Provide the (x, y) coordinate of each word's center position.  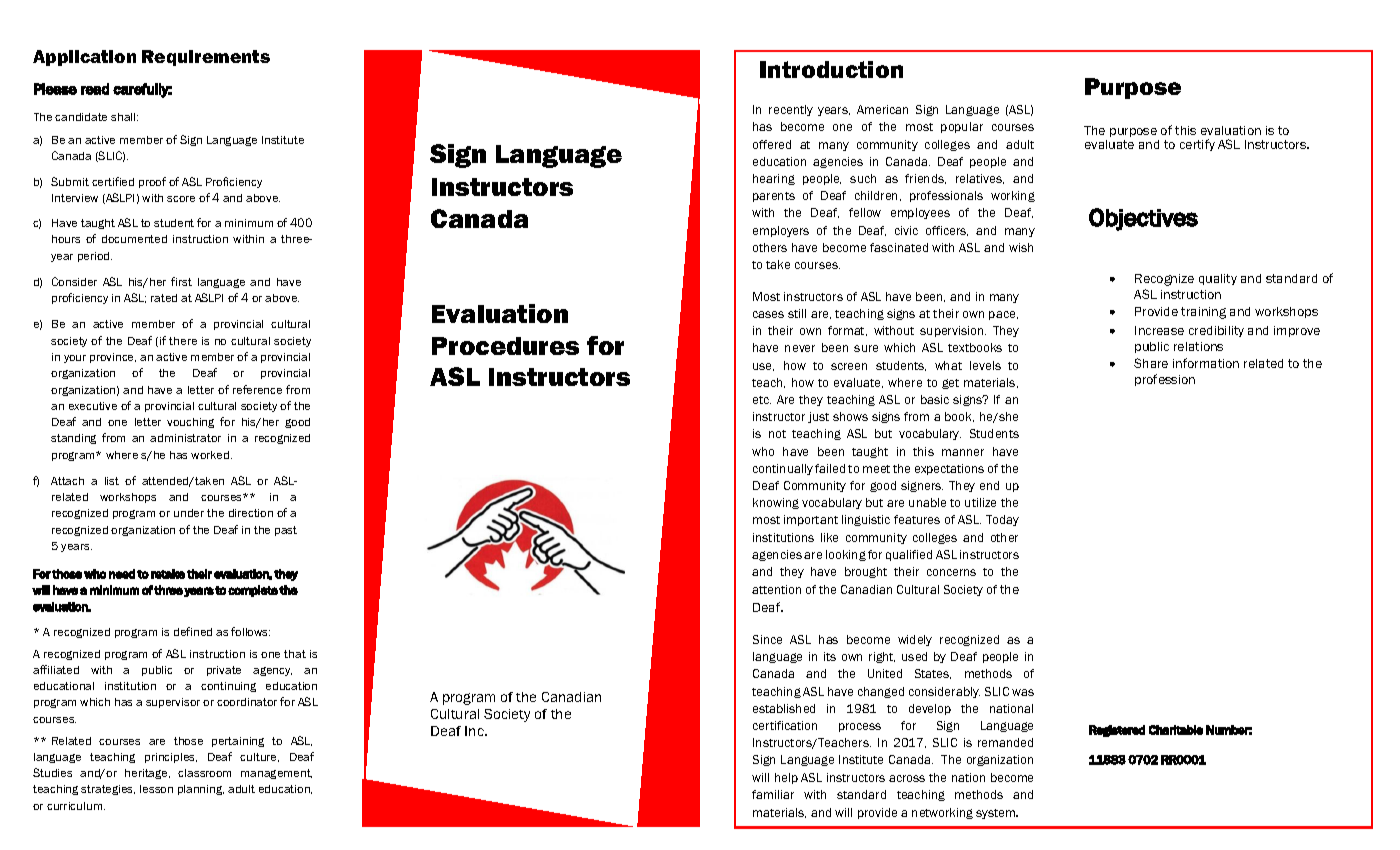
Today (1002, 520)
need (122, 574)
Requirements (206, 58)
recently (791, 110)
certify (1197, 145)
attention (776, 589)
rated (164, 298)
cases (768, 314)
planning (201, 790)
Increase (1159, 330)
